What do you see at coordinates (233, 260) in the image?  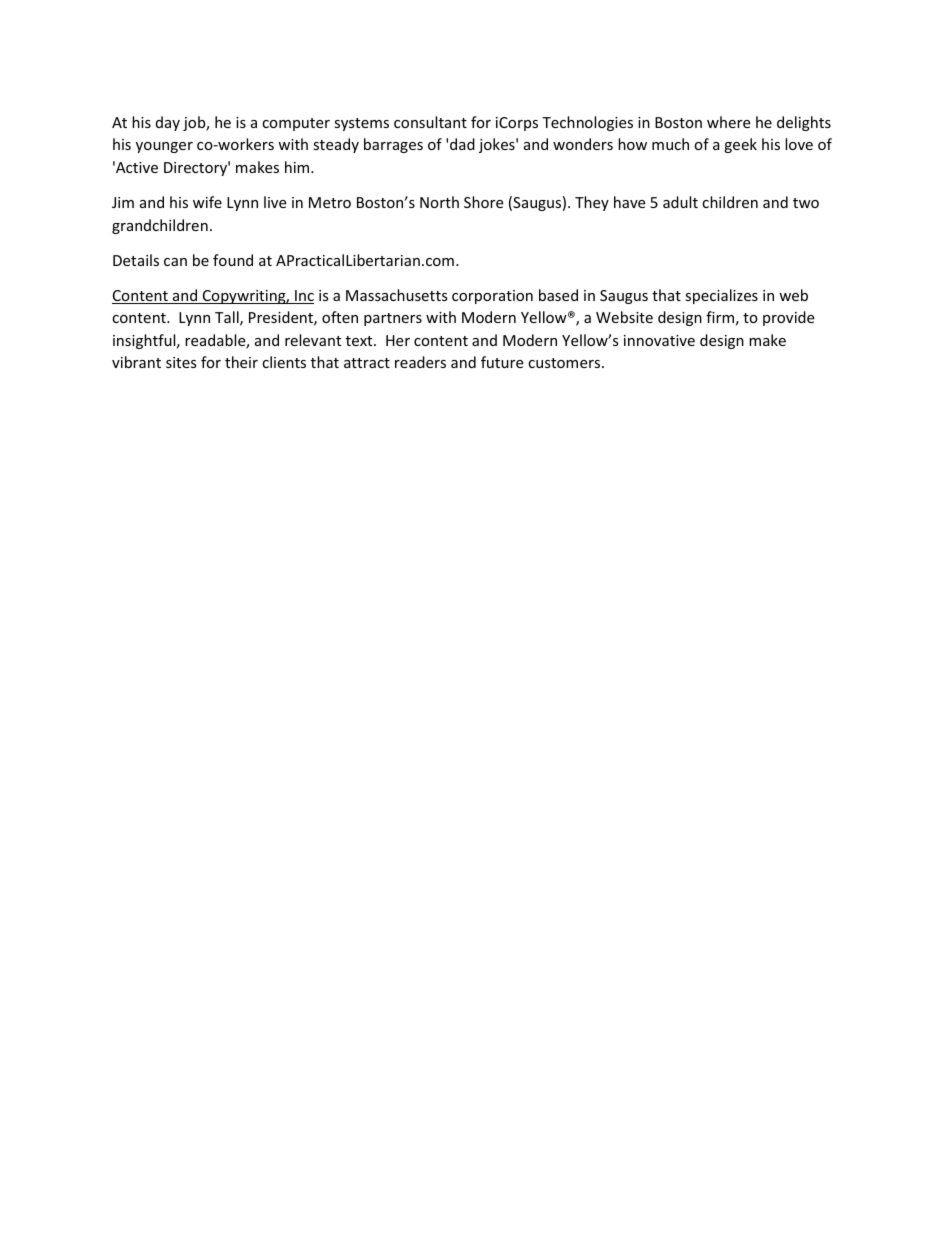 I see `found` at bounding box center [233, 260].
